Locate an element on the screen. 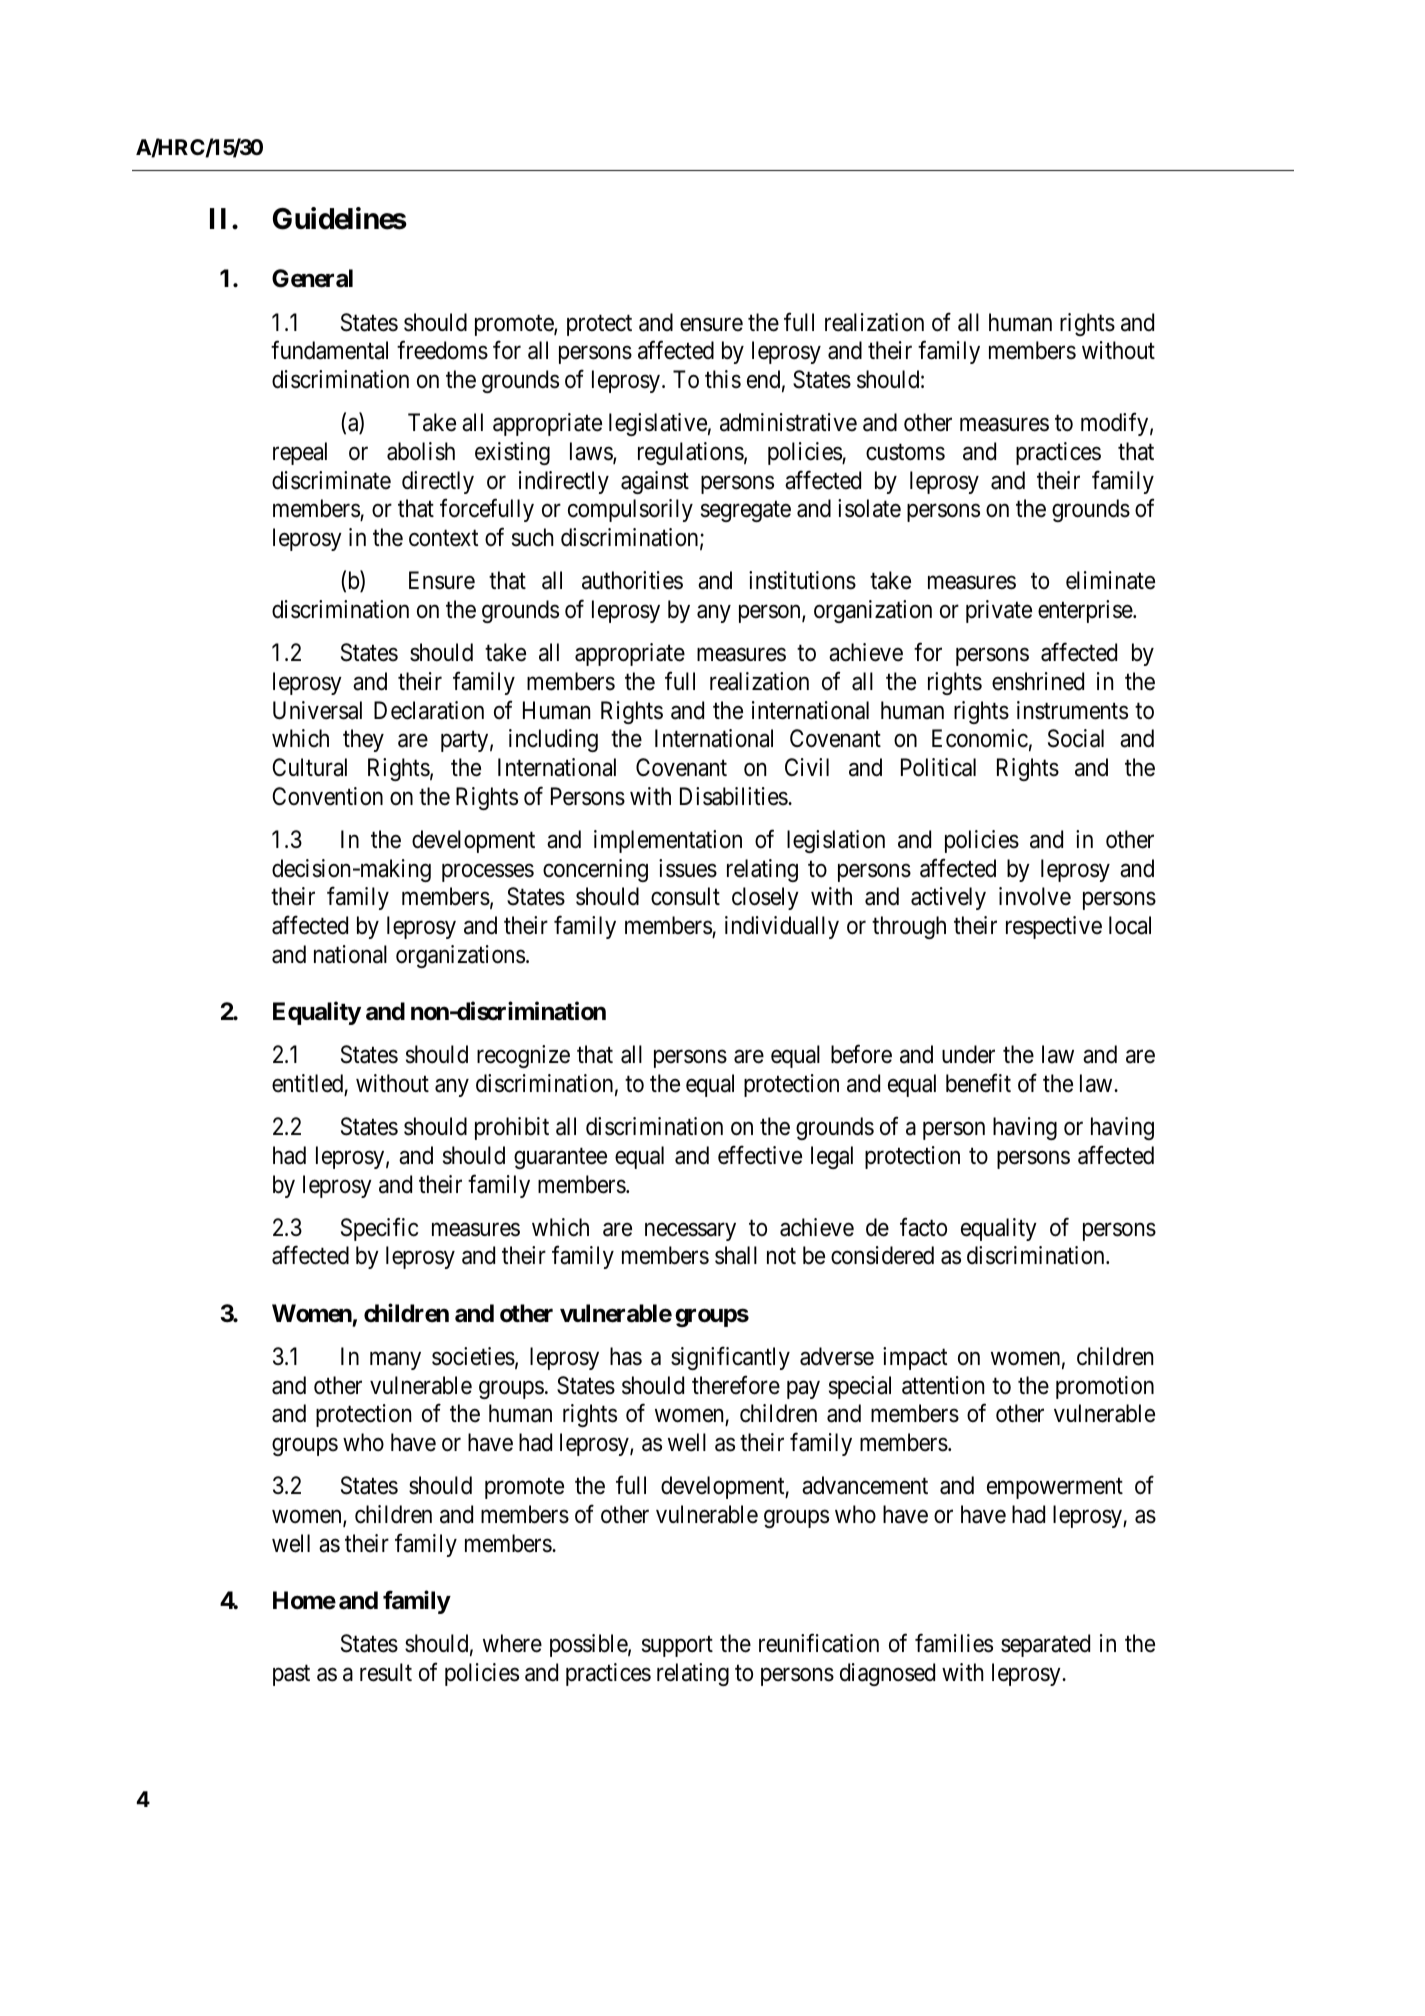  legislative is located at coordinates (658, 424).
